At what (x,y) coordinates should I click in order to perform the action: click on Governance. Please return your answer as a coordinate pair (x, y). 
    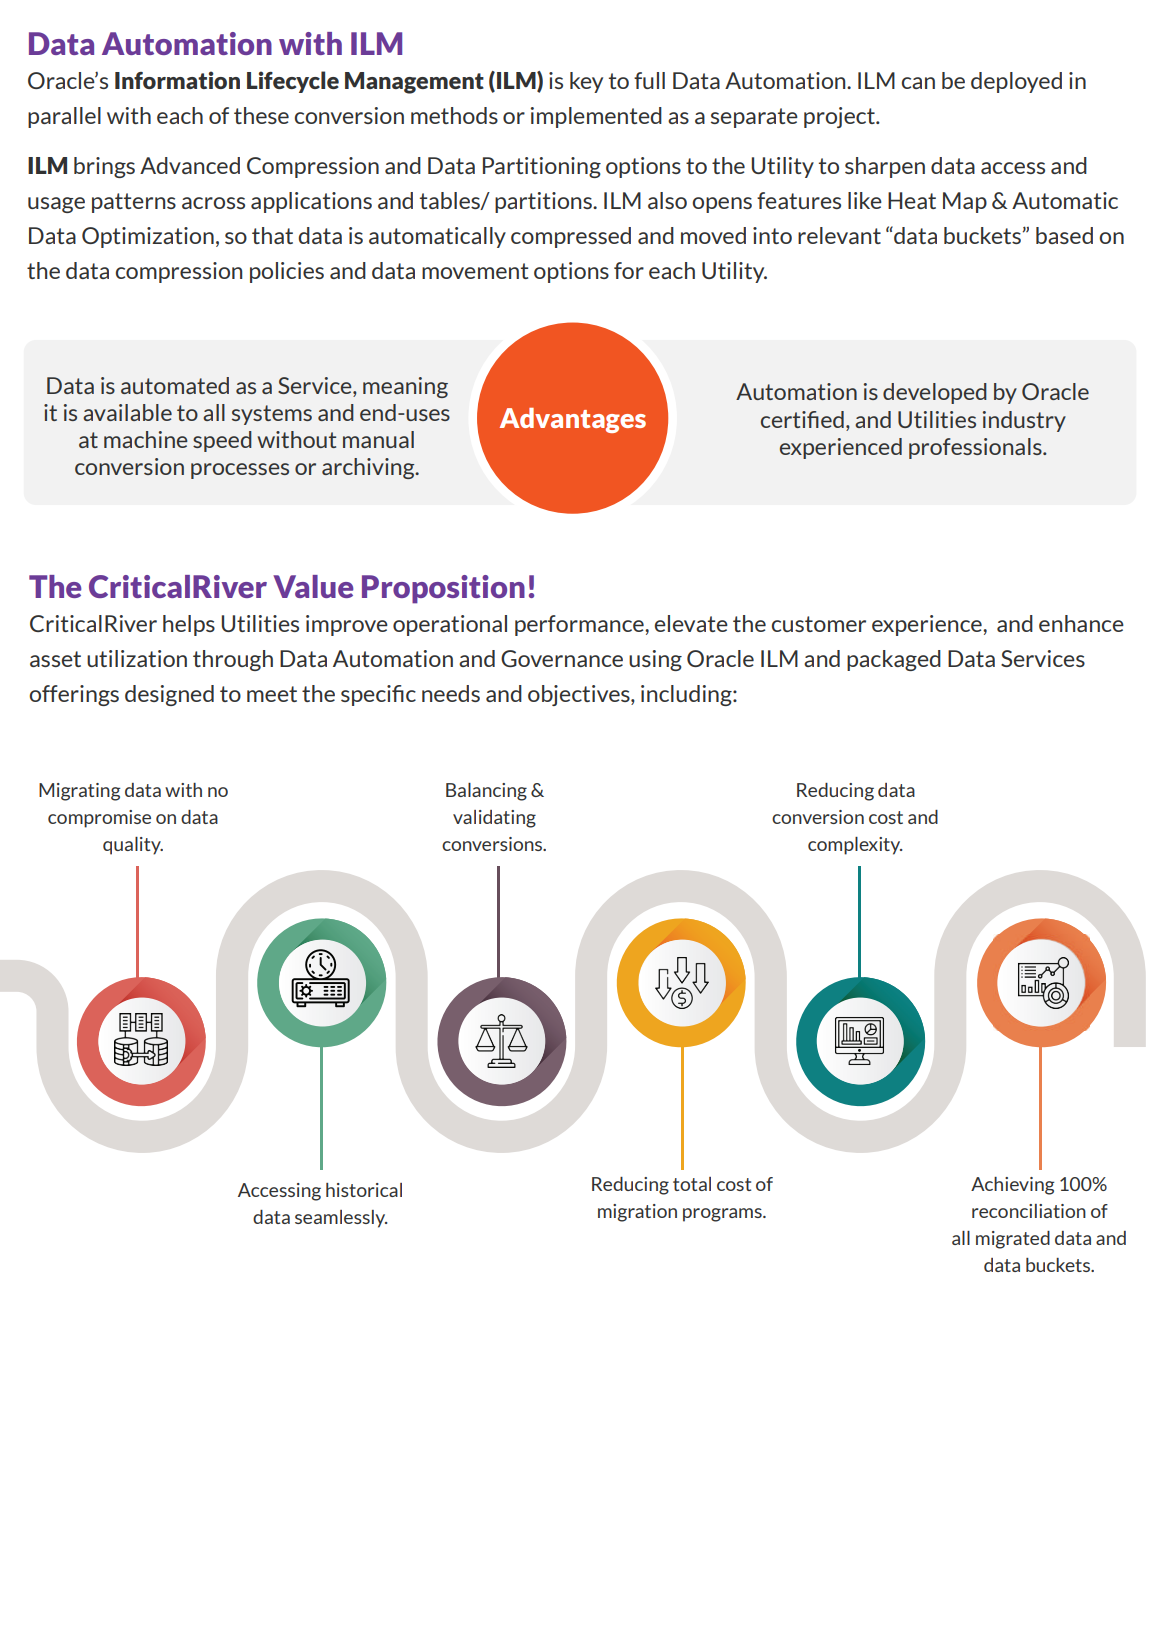
    Looking at the image, I should click on (562, 658).
